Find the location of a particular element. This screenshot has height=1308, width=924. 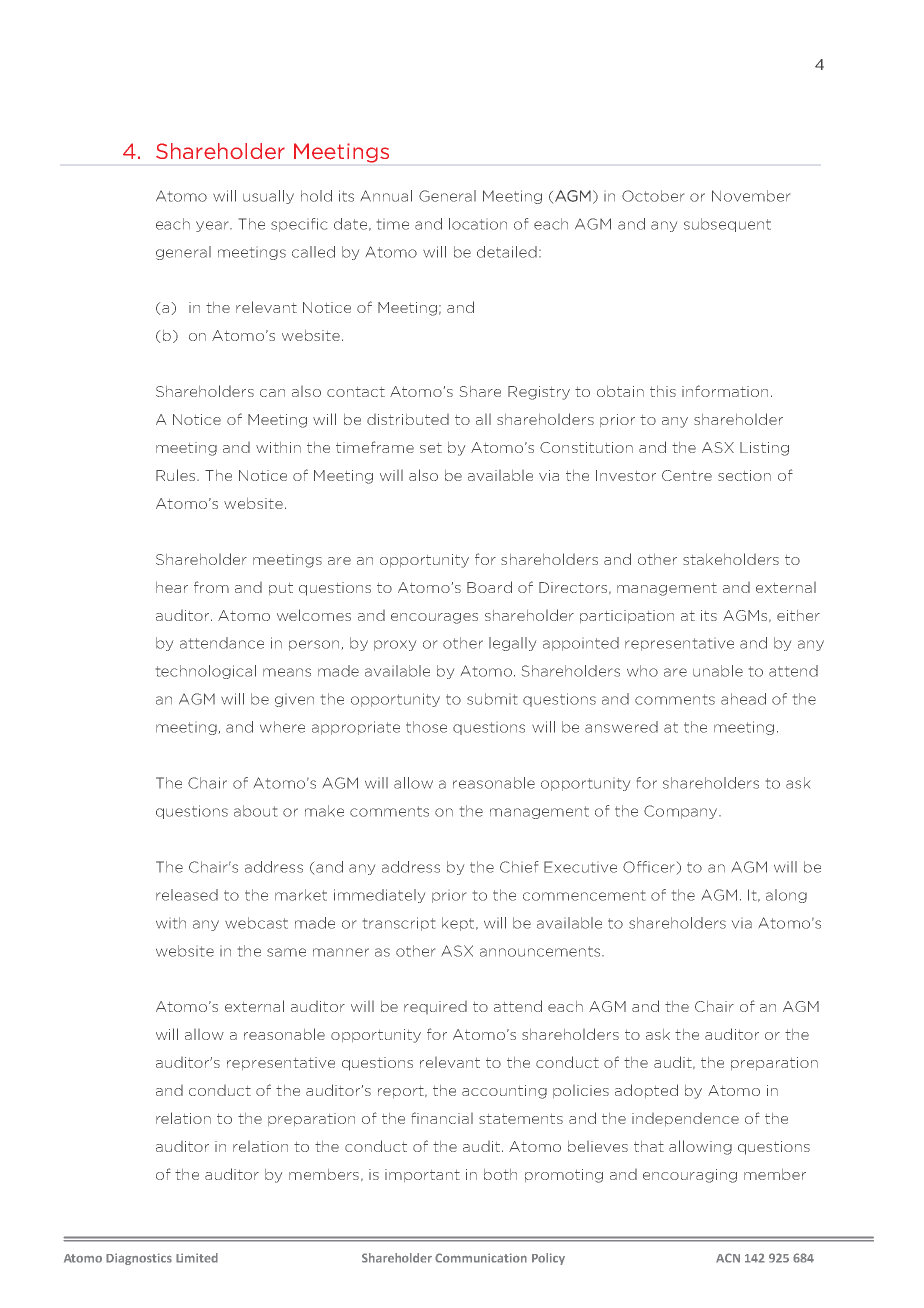

those is located at coordinates (426, 727).
